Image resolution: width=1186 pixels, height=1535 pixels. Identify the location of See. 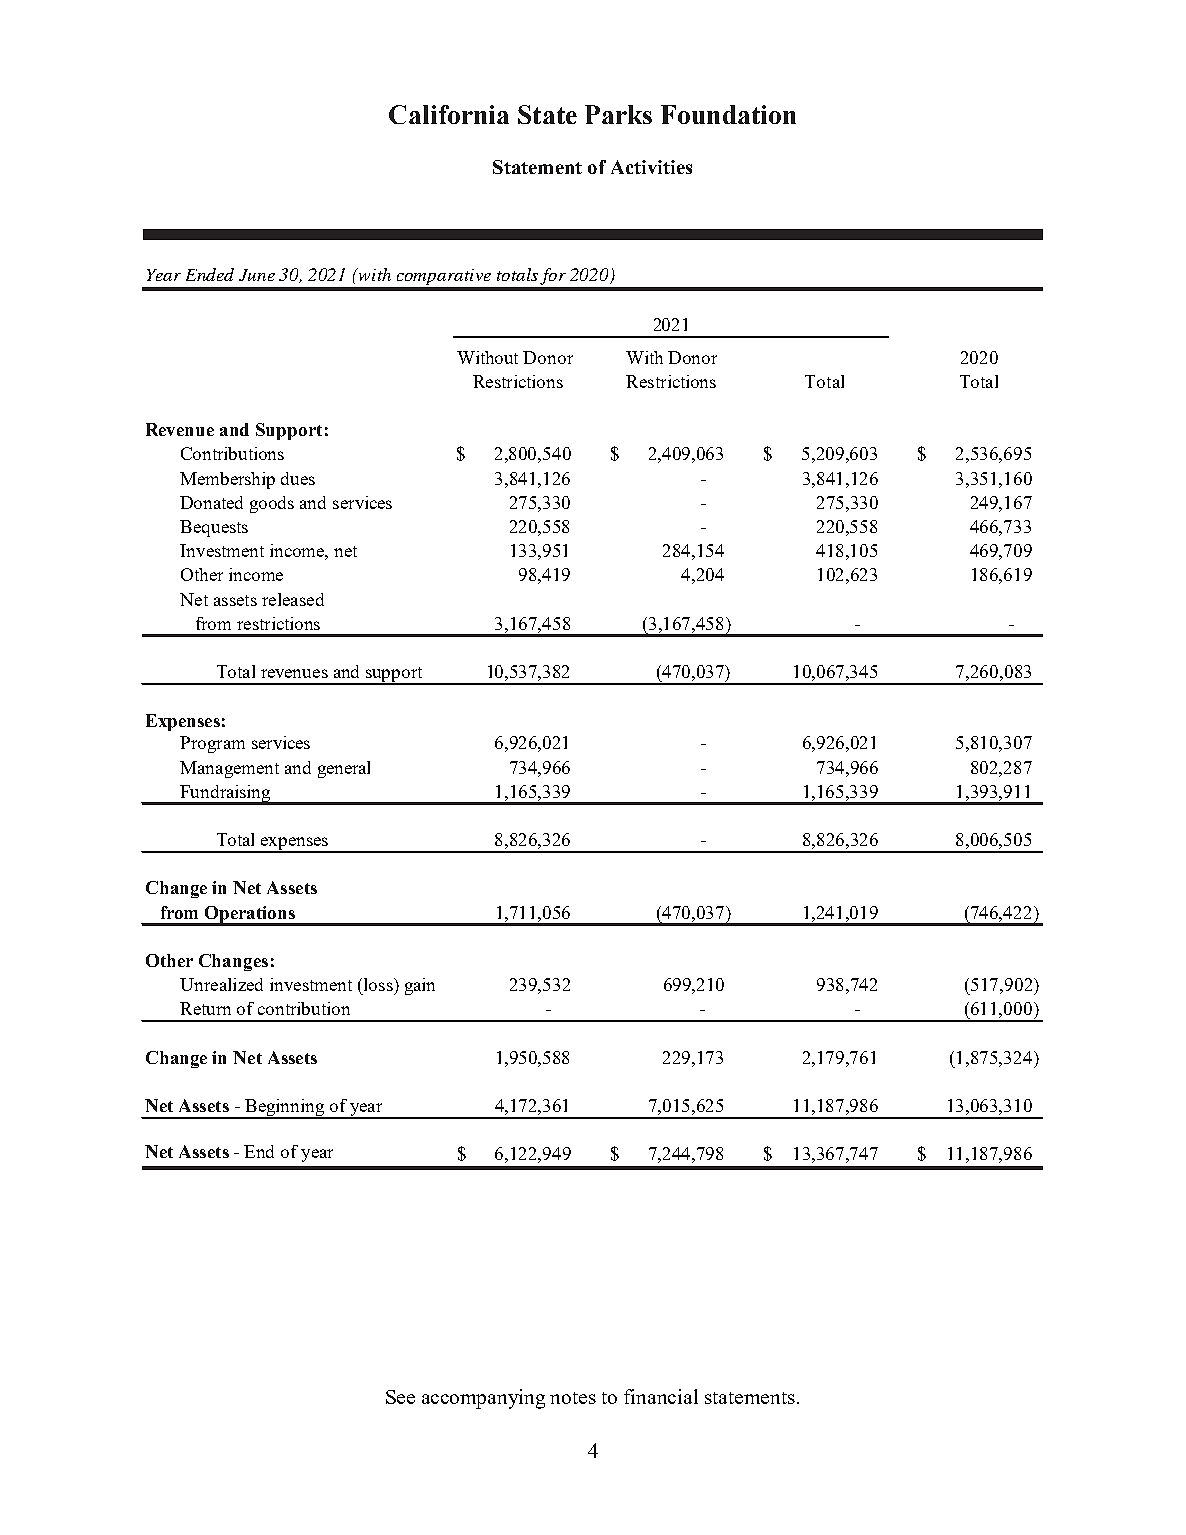
(400, 1397).
